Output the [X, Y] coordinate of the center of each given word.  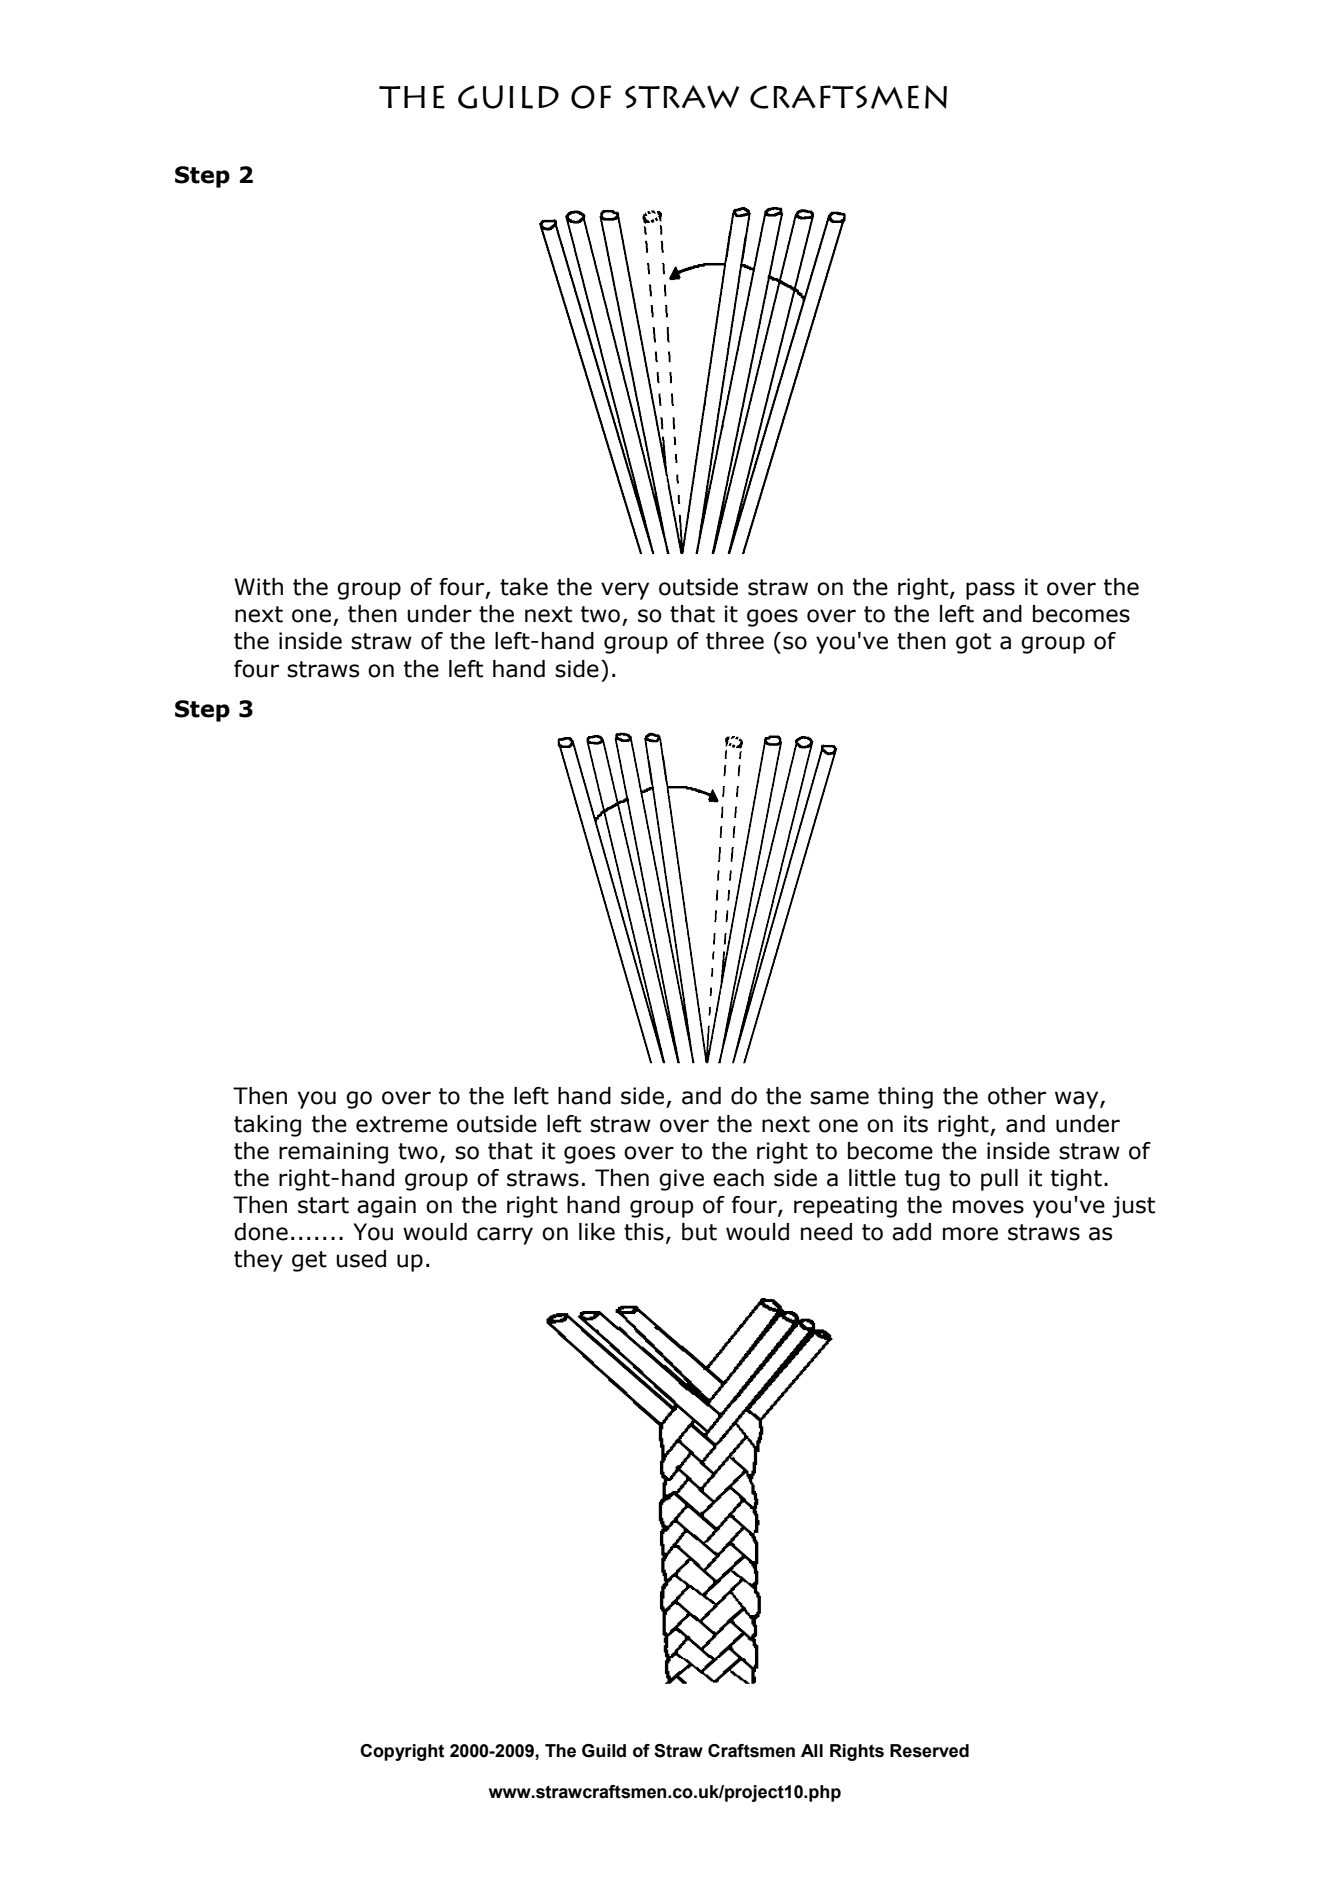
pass [990, 591]
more [970, 1234]
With [258, 587]
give [681, 1180]
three [735, 641]
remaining [333, 1153]
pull [999, 1180]
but [699, 1232]
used [361, 1259]
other [1017, 1096]
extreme [402, 1124]
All [812, 1750]
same [839, 1098]
